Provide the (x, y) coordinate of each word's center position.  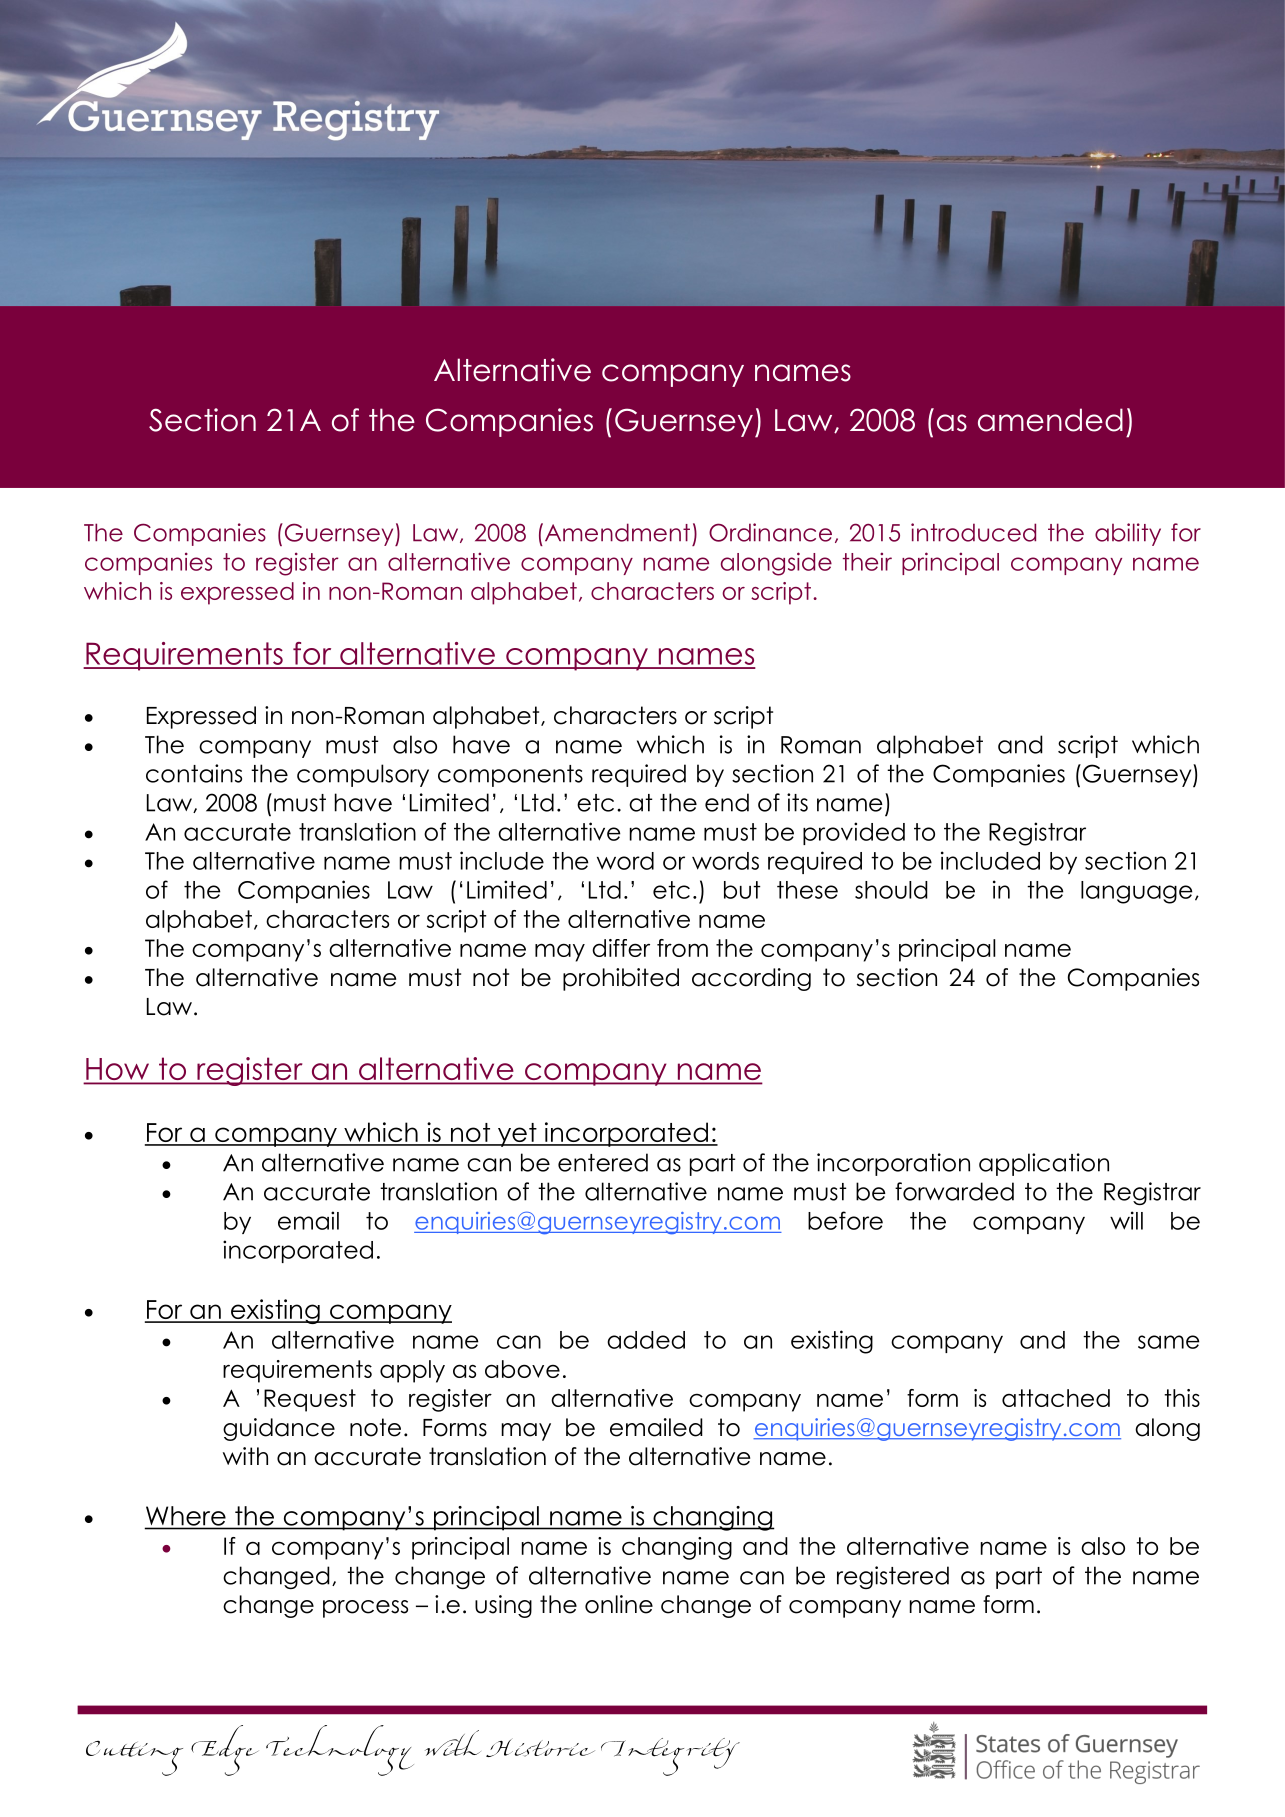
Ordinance (770, 532)
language (1137, 892)
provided (854, 833)
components (510, 776)
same (1169, 1342)
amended (1050, 420)
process (365, 1609)
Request (310, 1400)
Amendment (616, 532)
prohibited (621, 979)
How (118, 1070)
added (646, 1340)
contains (194, 773)
